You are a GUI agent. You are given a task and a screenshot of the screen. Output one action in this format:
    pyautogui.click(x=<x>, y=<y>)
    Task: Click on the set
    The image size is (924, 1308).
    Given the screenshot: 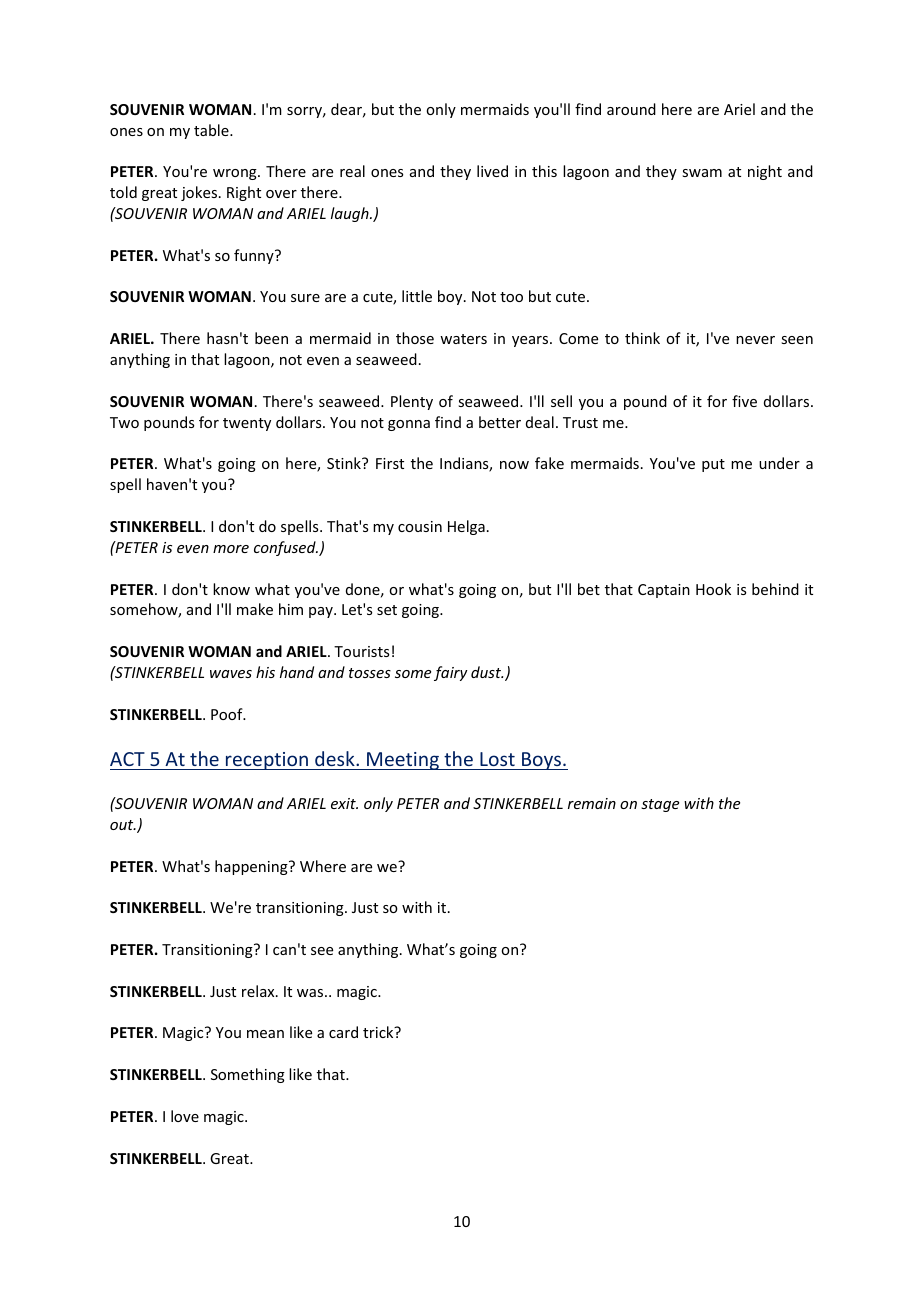 What is the action you would take?
    pyautogui.click(x=387, y=610)
